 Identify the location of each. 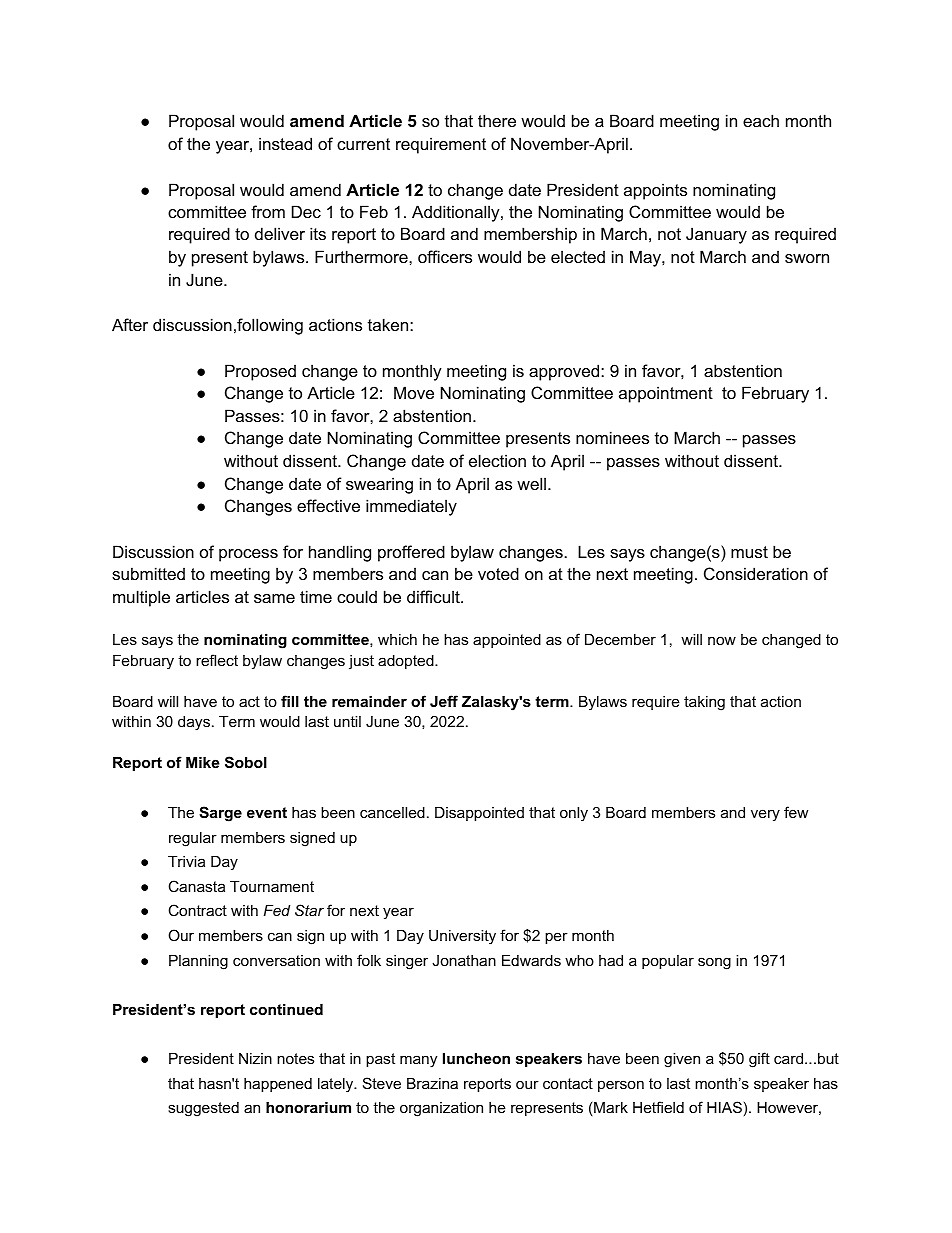
(761, 120).
